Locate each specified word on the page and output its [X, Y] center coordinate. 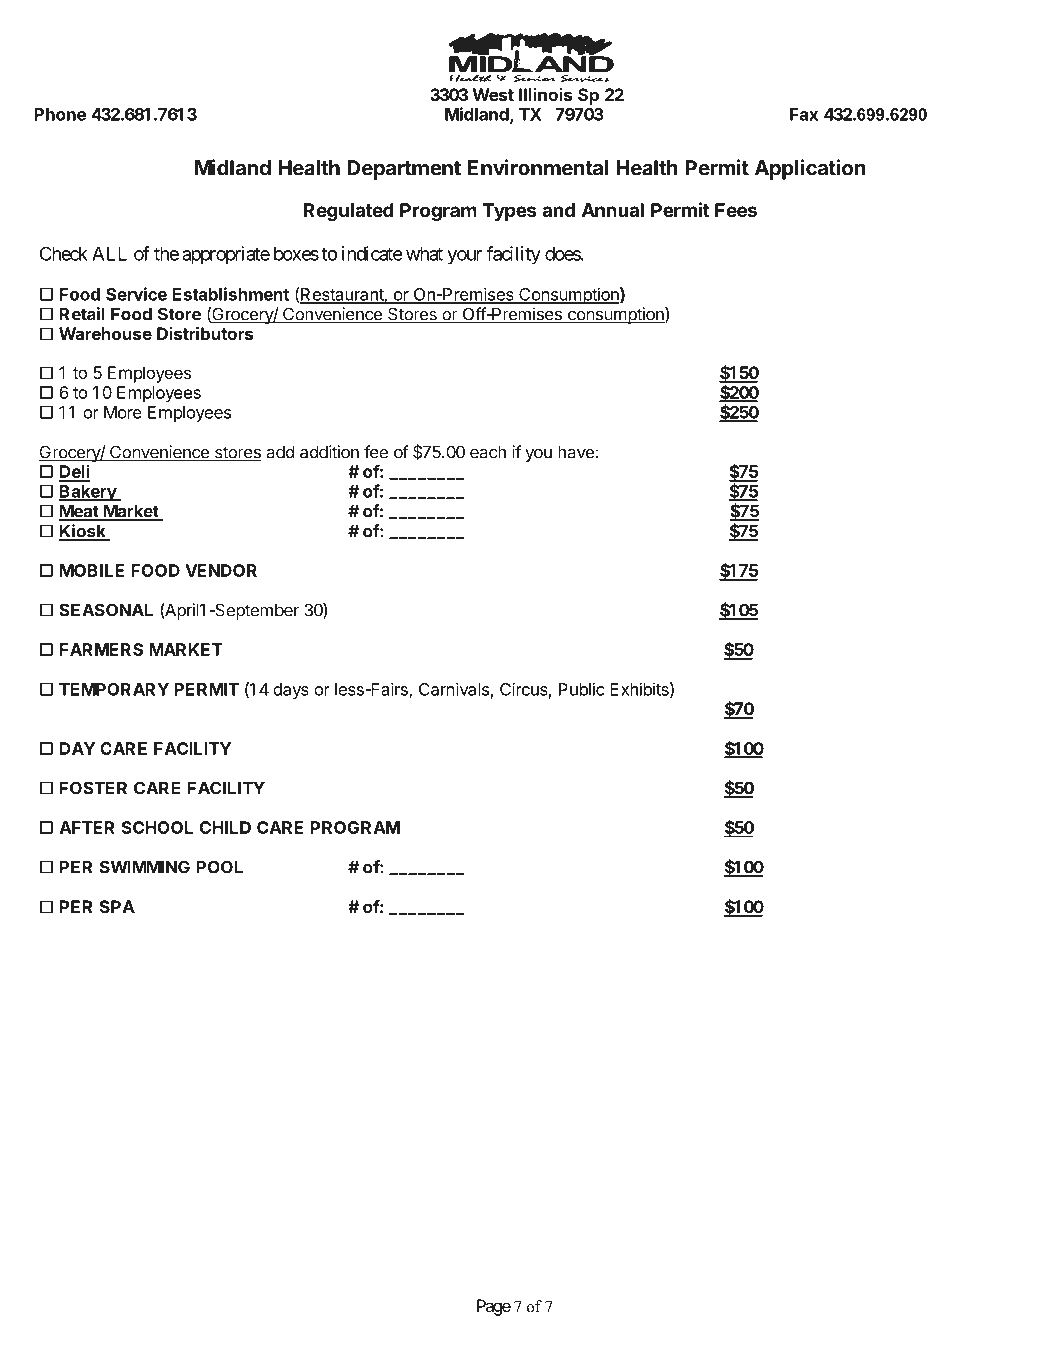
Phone [60, 114]
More [123, 412]
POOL [219, 867]
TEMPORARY [114, 689]
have [576, 452]
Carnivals [454, 689]
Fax [804, 114]
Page [494, 1307]
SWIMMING [145, 867]
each [488, 452]
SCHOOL [157, 827]
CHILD [225, 827]
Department [404, 170]
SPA [117, 906]
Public [582, 689]
